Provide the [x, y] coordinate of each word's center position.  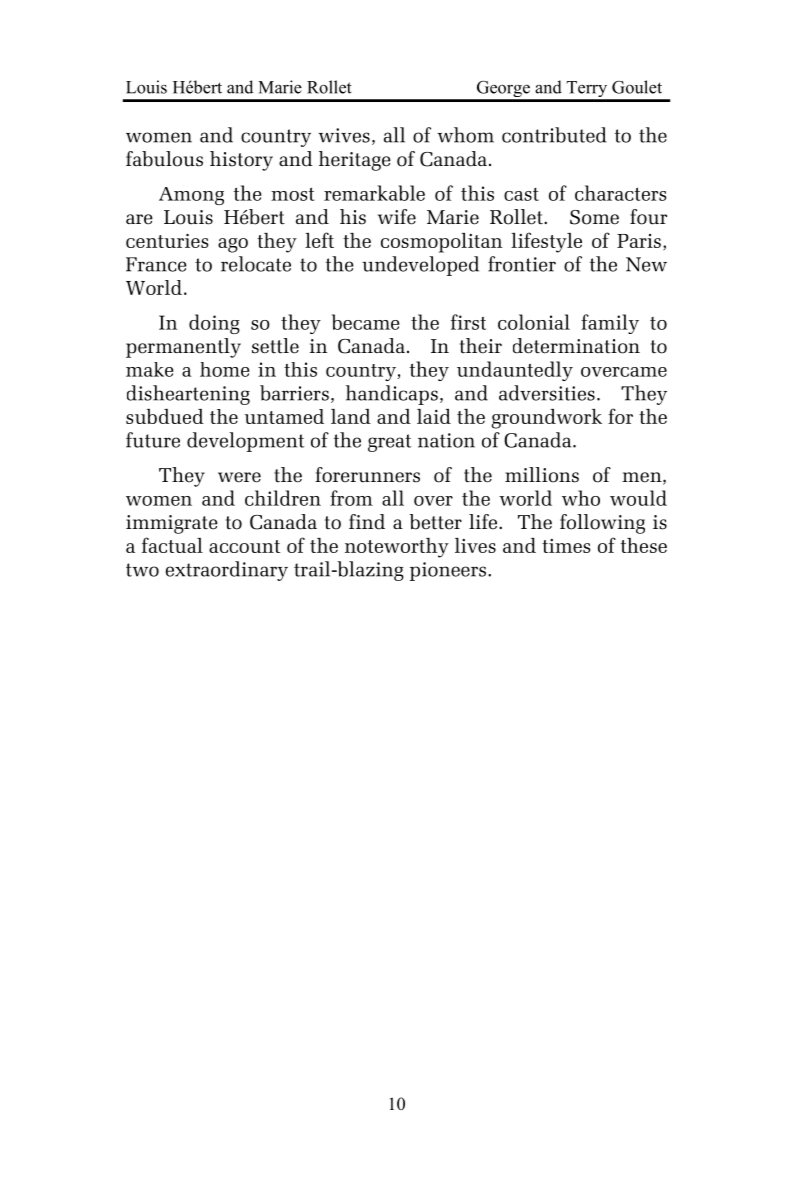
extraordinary [227, 571]
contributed [554, 135]
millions [542, 475]
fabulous [164, 159]
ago [233, 245]
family [610, 324]
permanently [183, 348]
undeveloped [420, 266]
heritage [355, 161]
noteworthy [397, 548]
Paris [639, 241]
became [366, 322]
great [389, 443]
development [245, 442]
